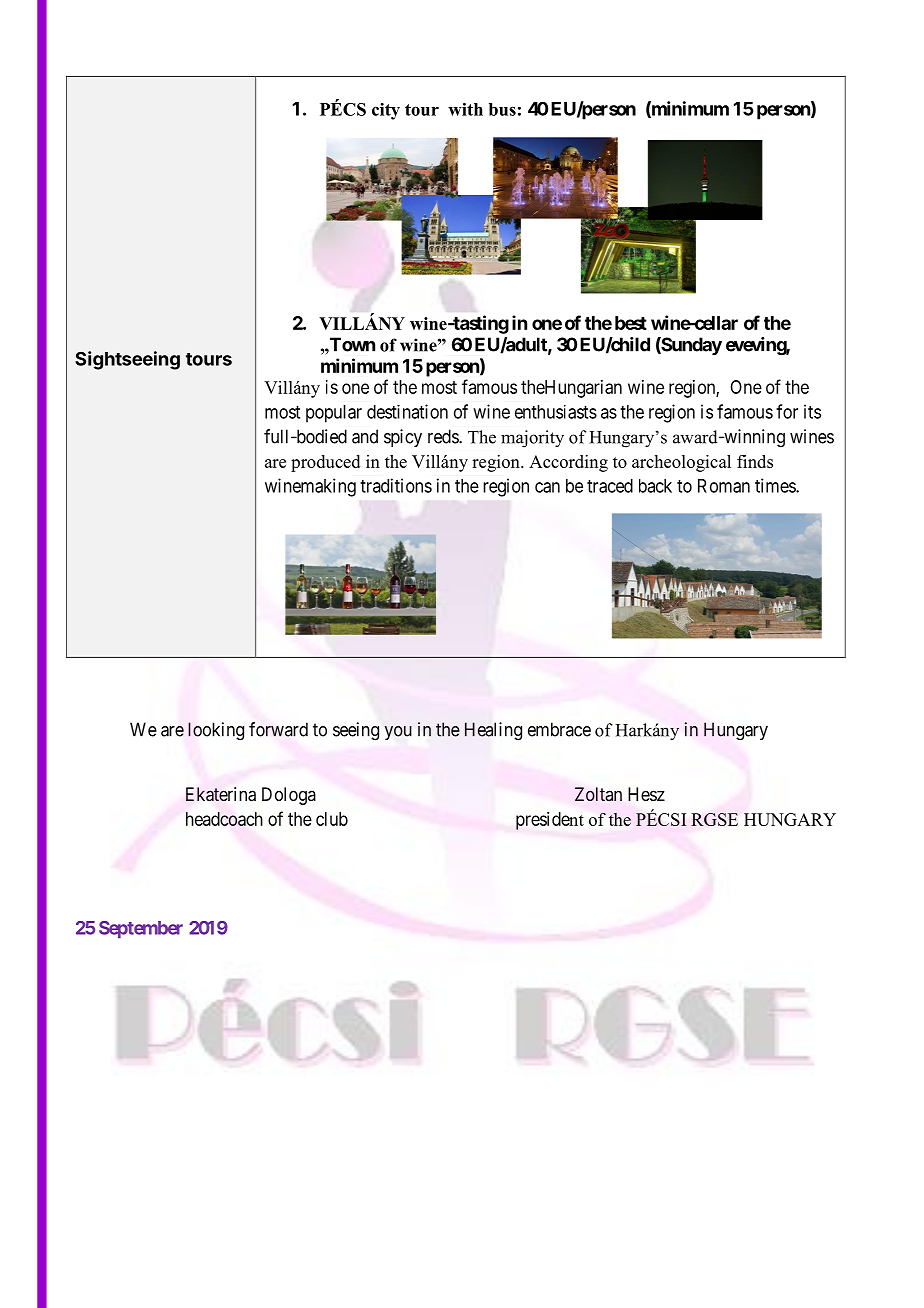 Image resolution: width=924 pixels, height=1308 pixels. Describe the element at coordinates (502, 109) in the screenshot. I see `bus` at that location.
